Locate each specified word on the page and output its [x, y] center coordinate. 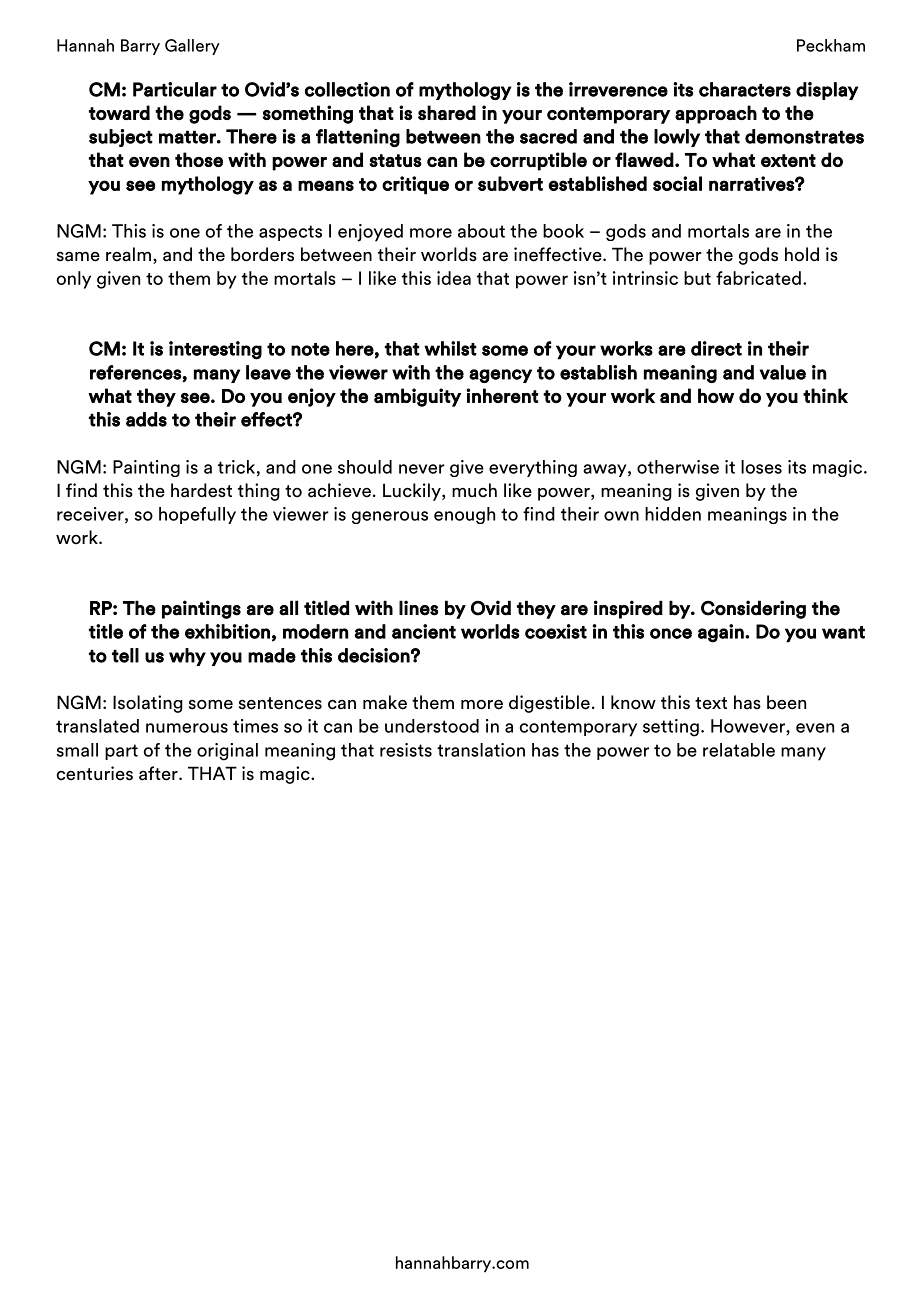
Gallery [192, 47]
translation [481, 750]
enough [464, 515]
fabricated [758, 278]
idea [454, 278]
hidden [673, 514]
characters [745, 89]
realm [128, 254]
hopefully [197, 515]
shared [447, 112]
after [159, 773]
